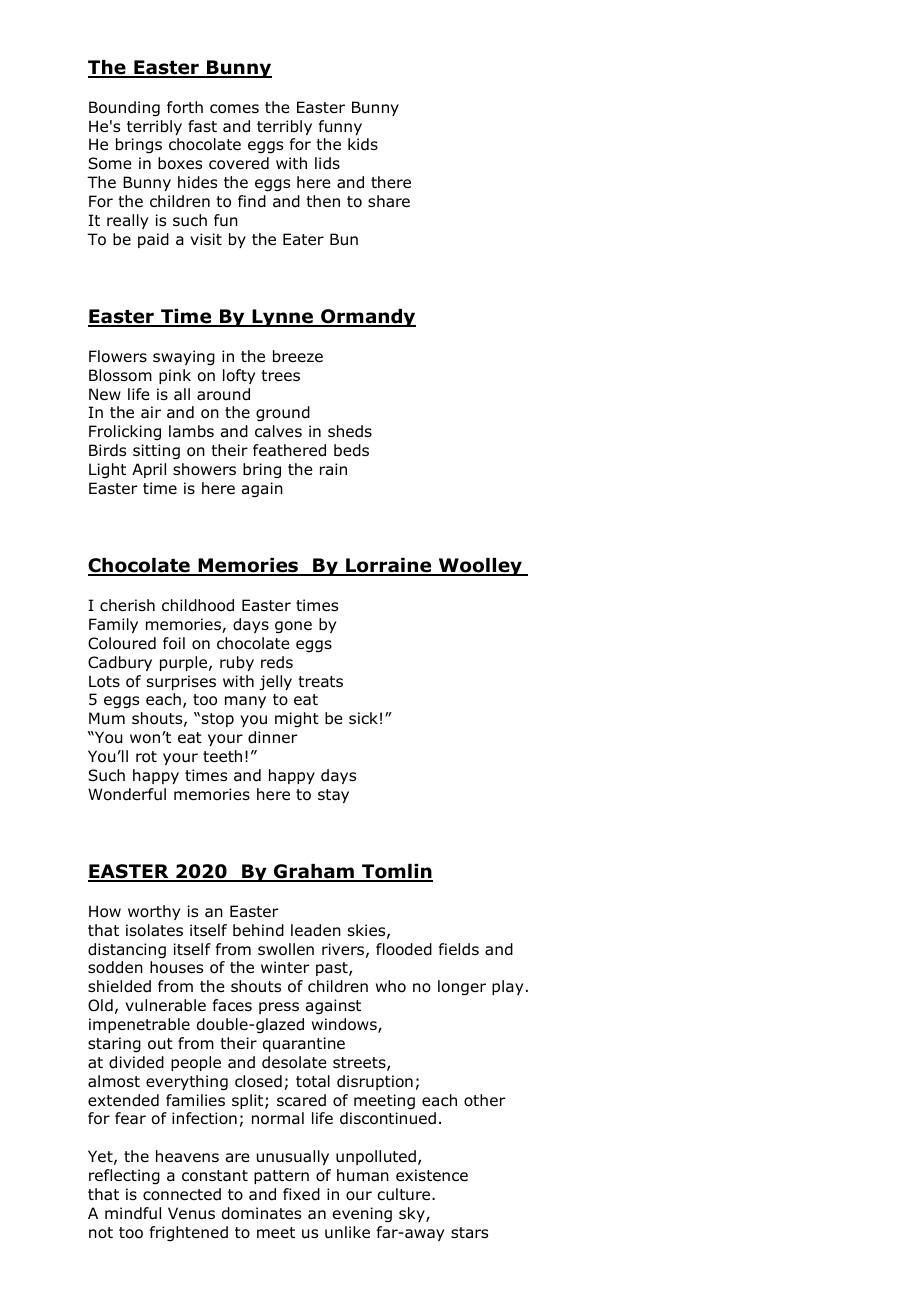 The image size is (924, 1307). I want to click on cherish, so click(127, 605).
